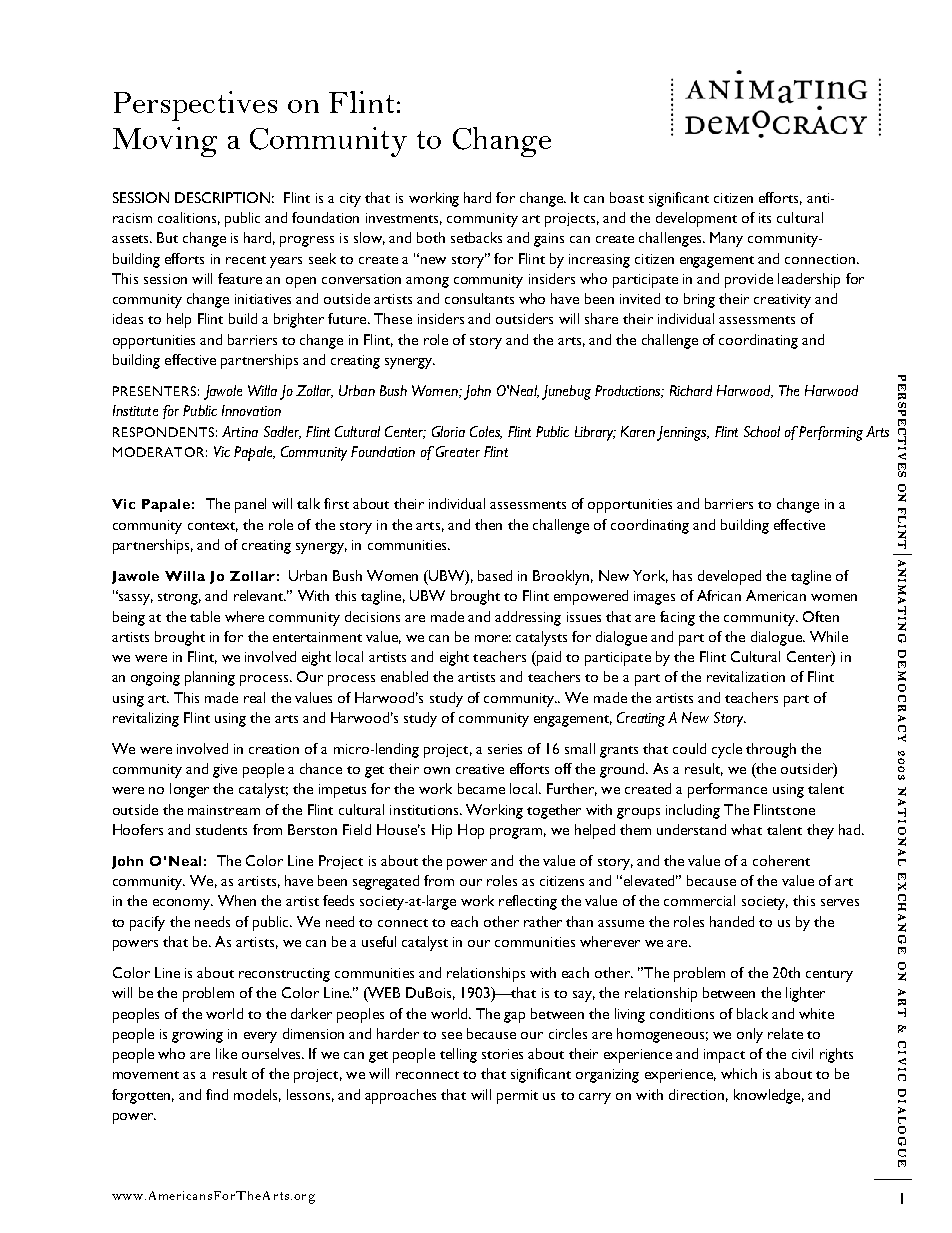  What do you see at coordinates (765, 218) in the screenshot?
I see `its` at bounding box center [765, 218].
